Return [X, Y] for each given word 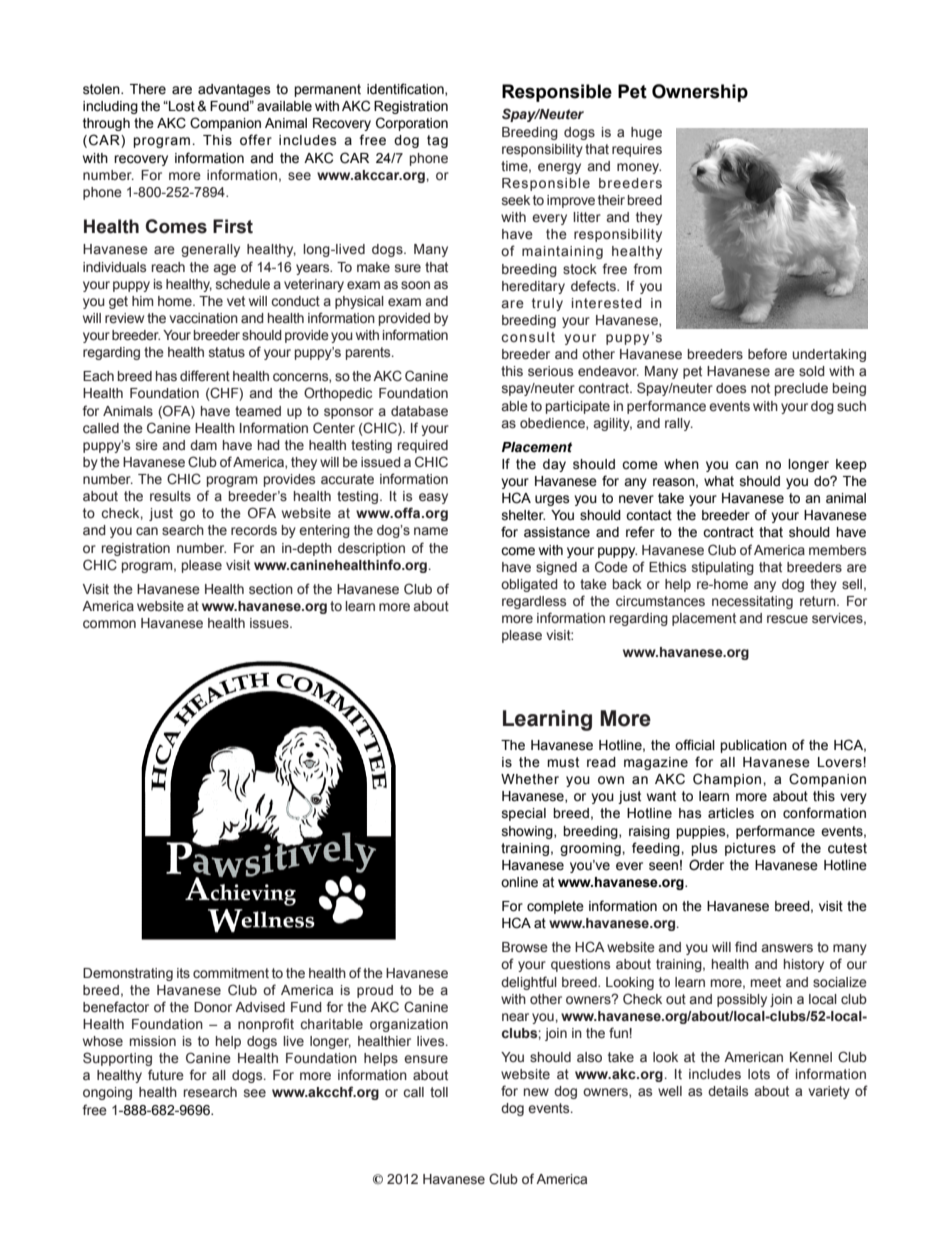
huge [646, 133]
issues [270, 623]
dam [203, 445]
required [423, 446]
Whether [530, 779]
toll [439, 1092]
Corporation [412, 124]
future [166, 1074]
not [760, 388]
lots [759, 1074]
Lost [181, 106]
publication [753, 746]
